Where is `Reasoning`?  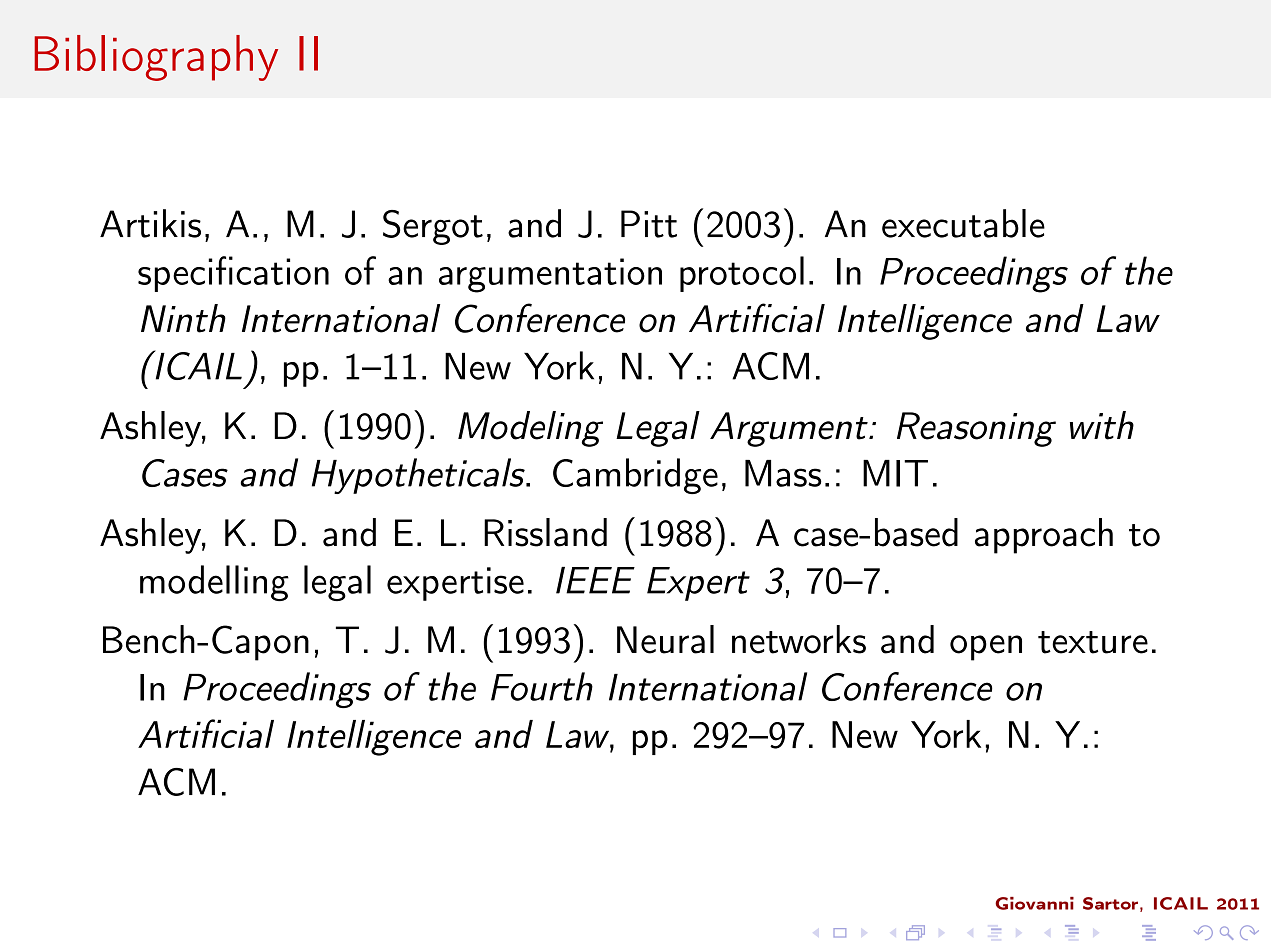
Reasoning is located at coordinates (976, 429).
